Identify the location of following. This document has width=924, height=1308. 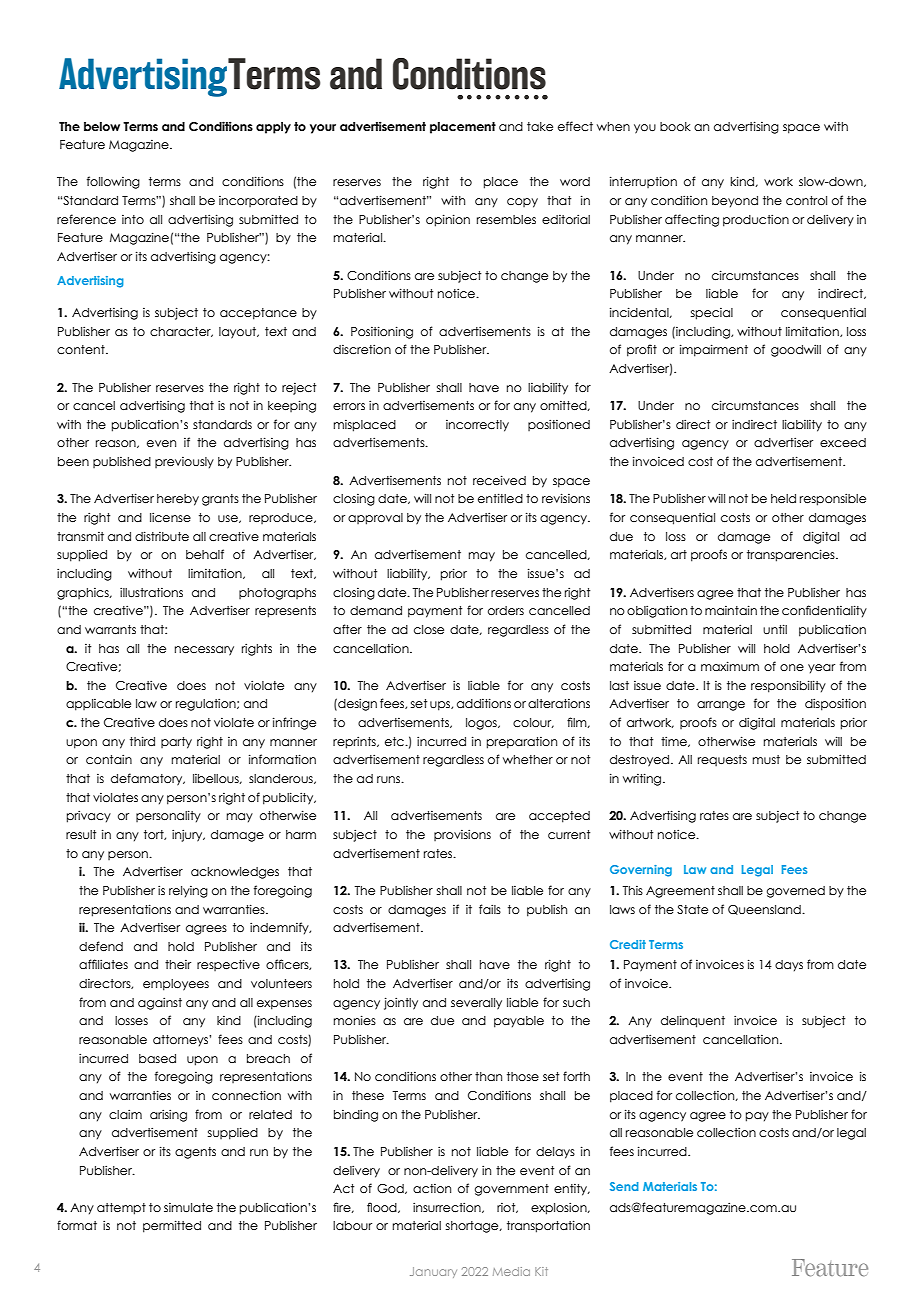
(113, 182).
